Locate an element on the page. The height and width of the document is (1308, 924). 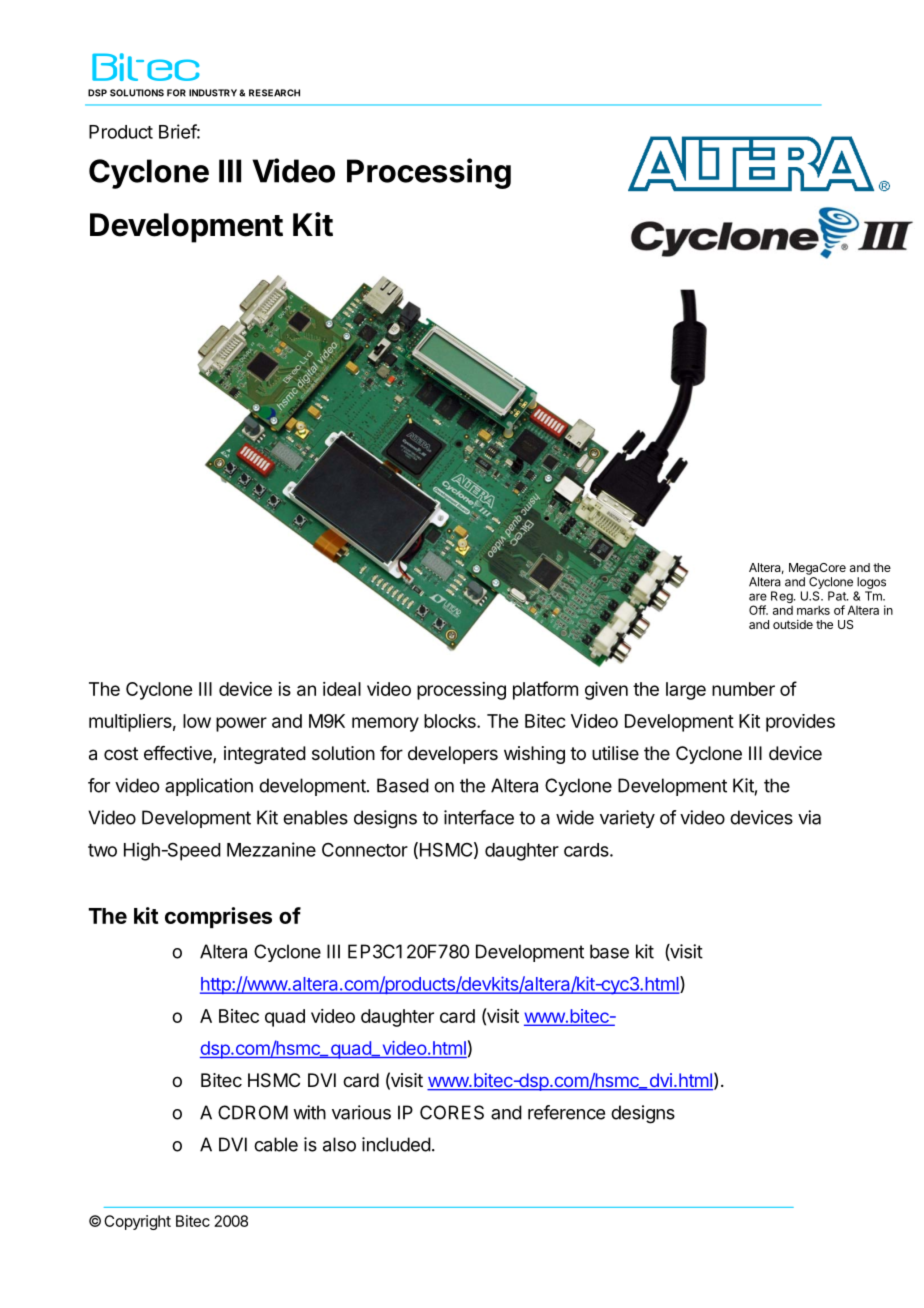
provides is located at coordinates (800, 723).
